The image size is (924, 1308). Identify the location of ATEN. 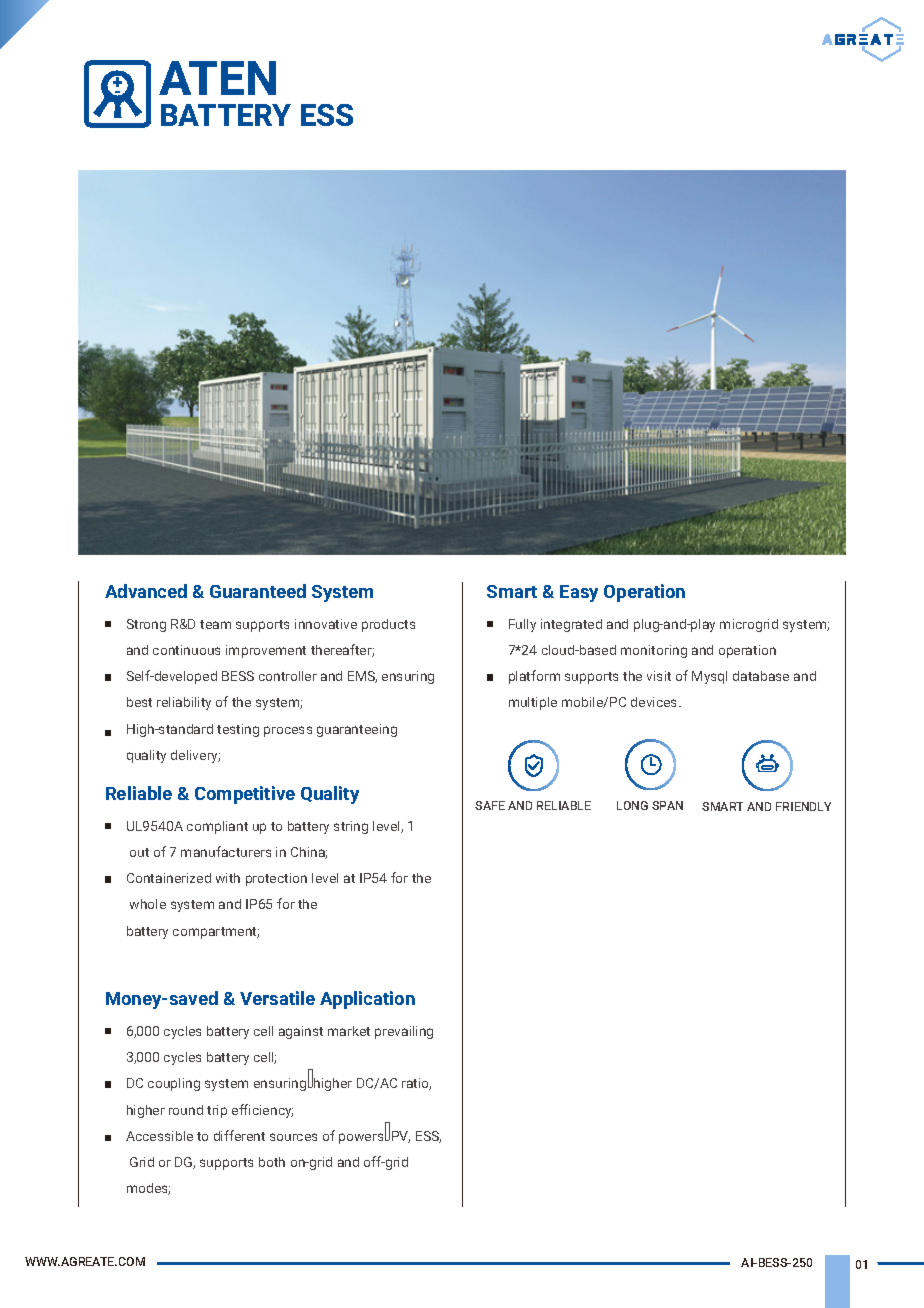
(217, 78).
